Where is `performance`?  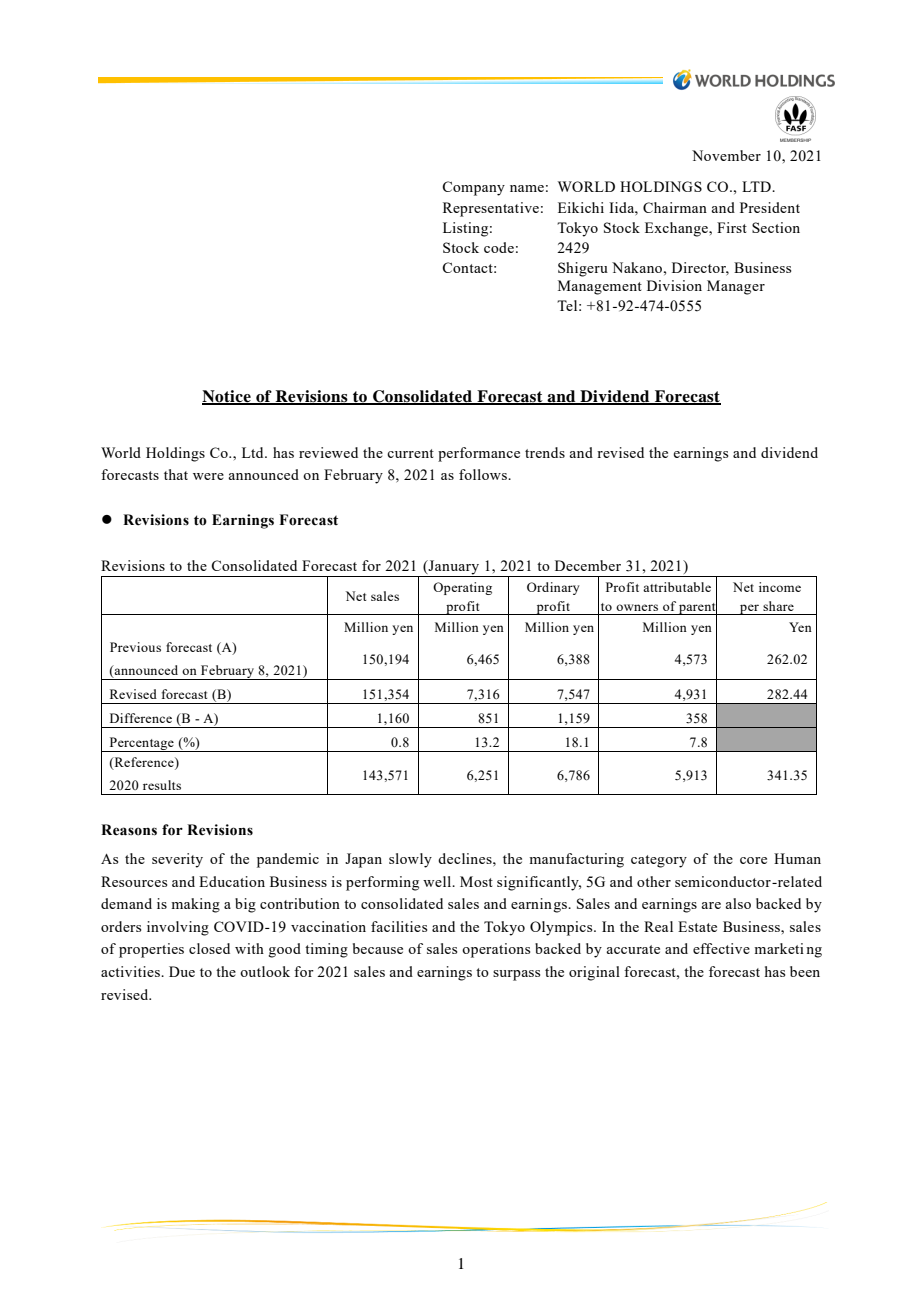 performance is located at coordinates (479, 454).
